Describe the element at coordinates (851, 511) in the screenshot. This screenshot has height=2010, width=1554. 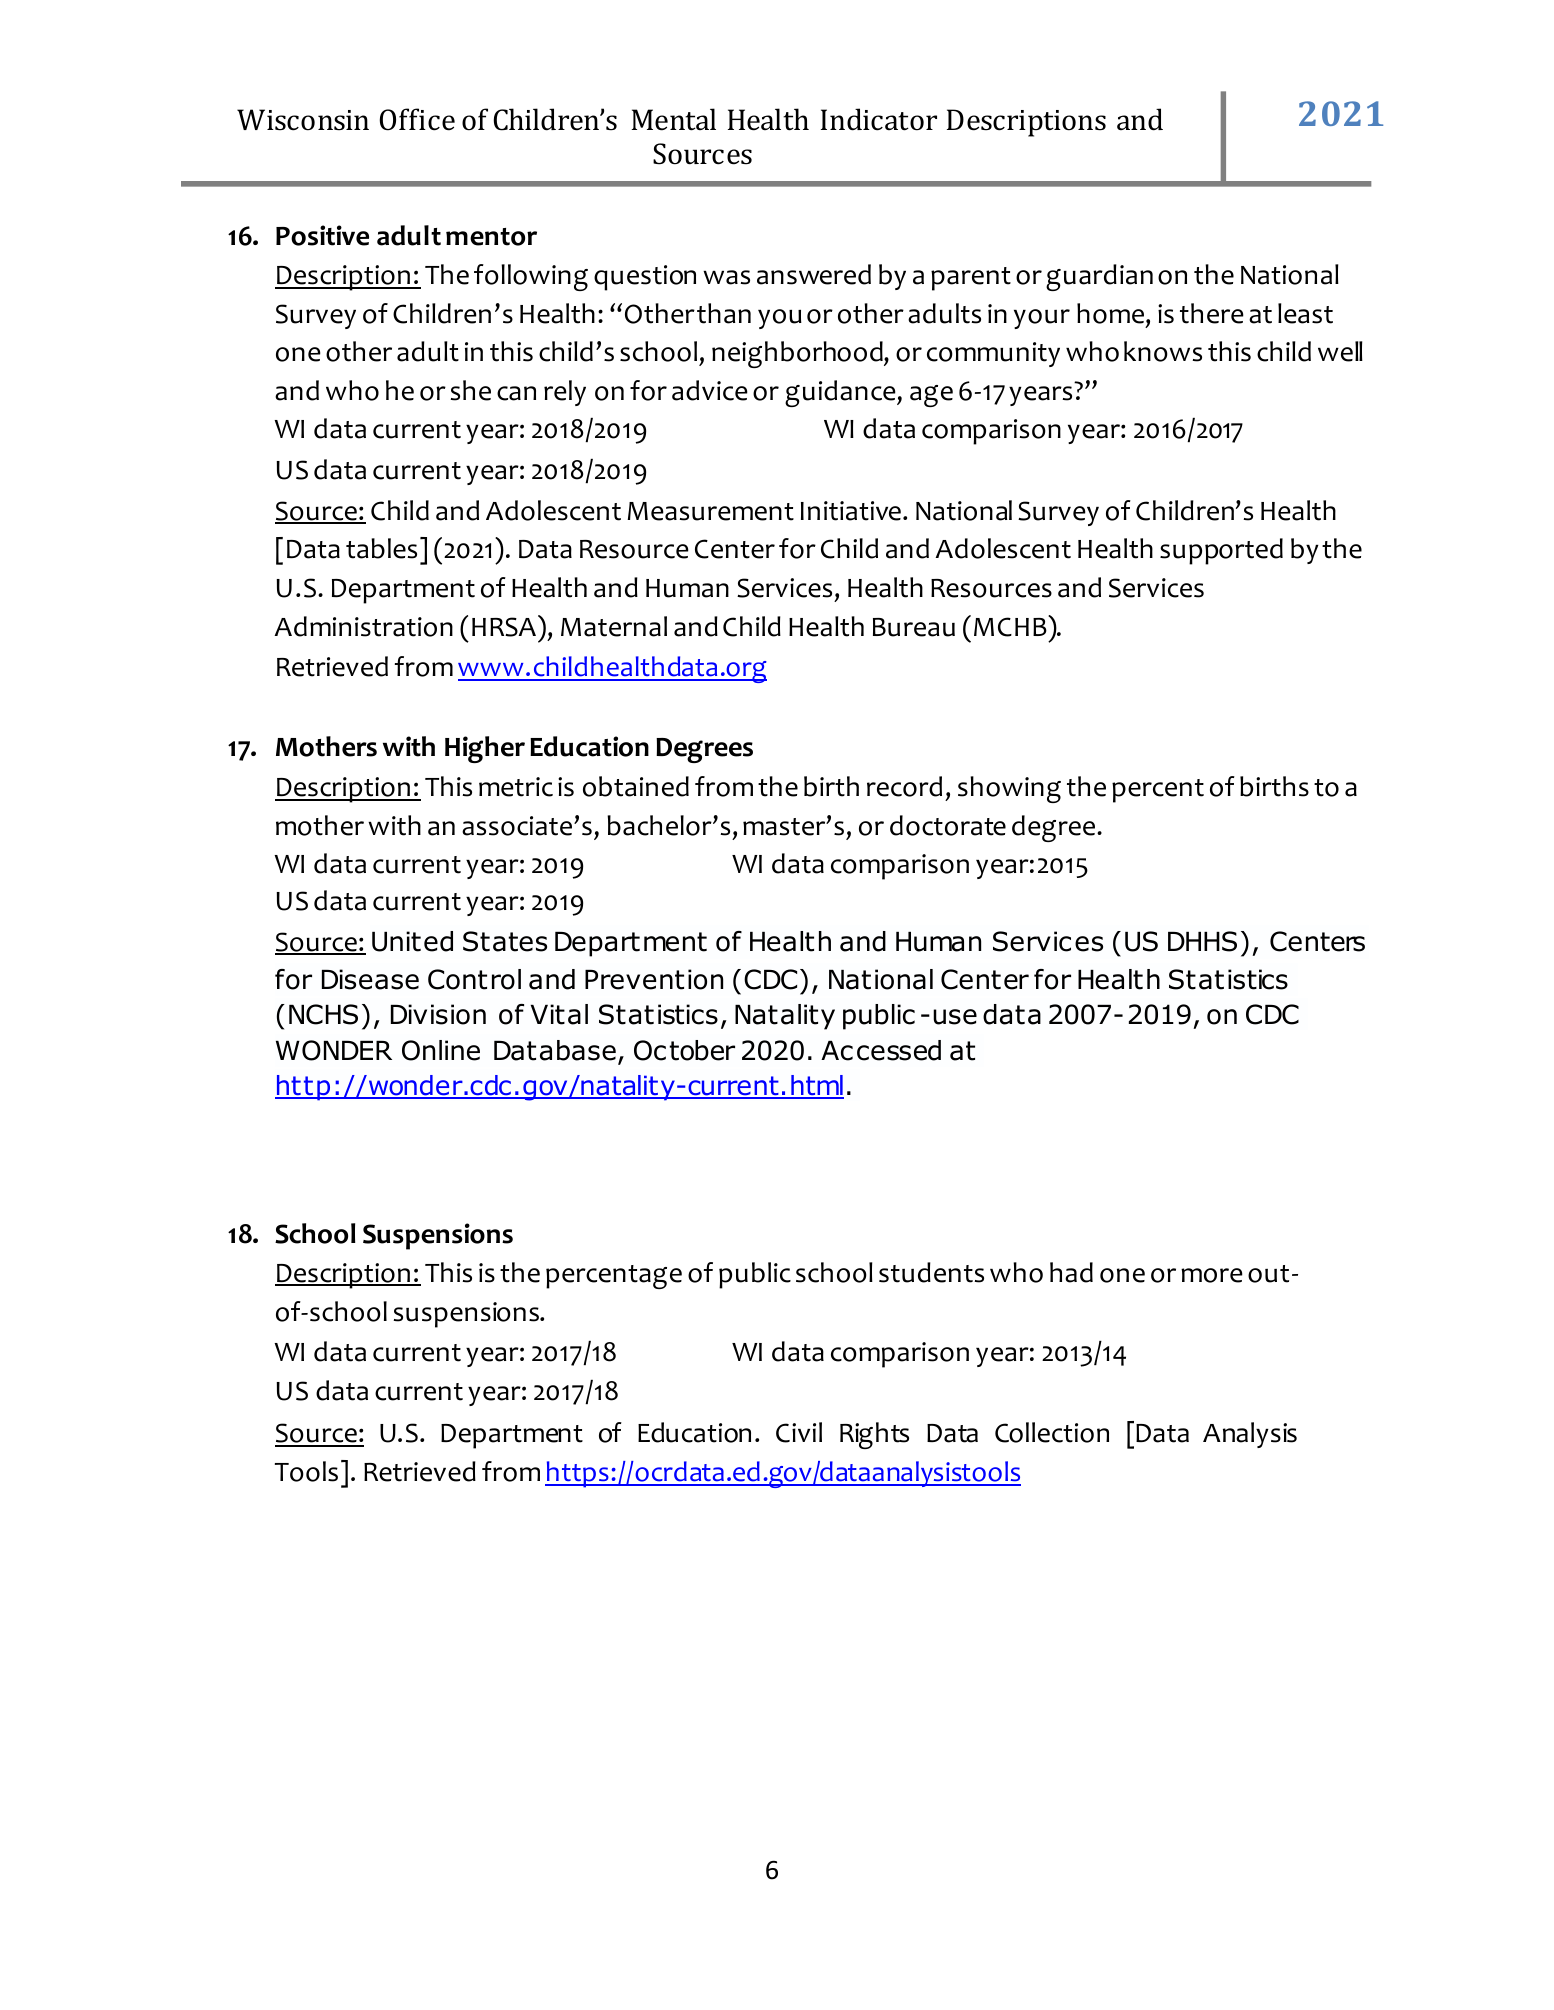
I see `Initiative` at that location.
